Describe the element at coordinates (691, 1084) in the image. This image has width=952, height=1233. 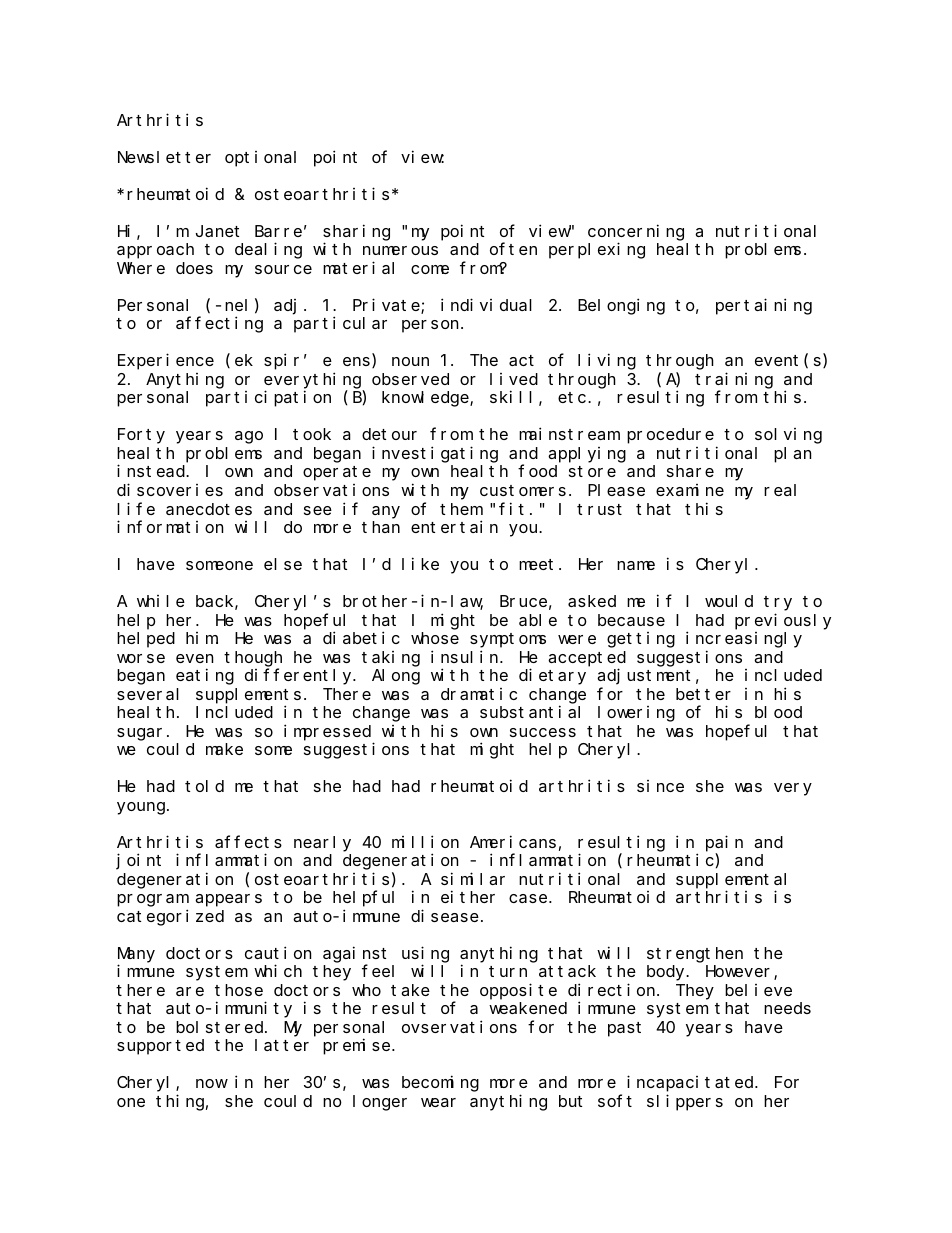
I see `incapacitated` at that location.
